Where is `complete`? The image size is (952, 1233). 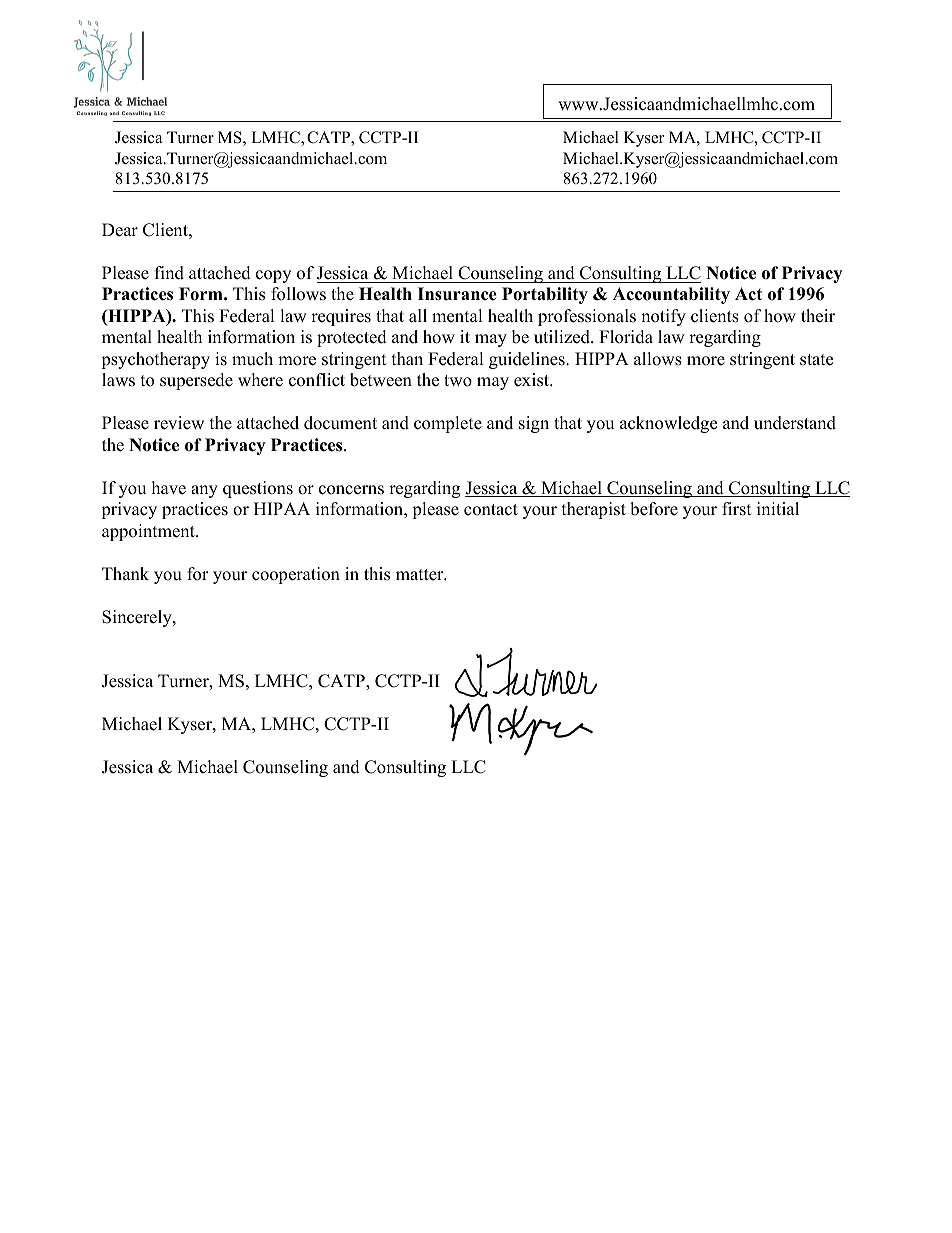
complete is located at coordinates (448, 424).
